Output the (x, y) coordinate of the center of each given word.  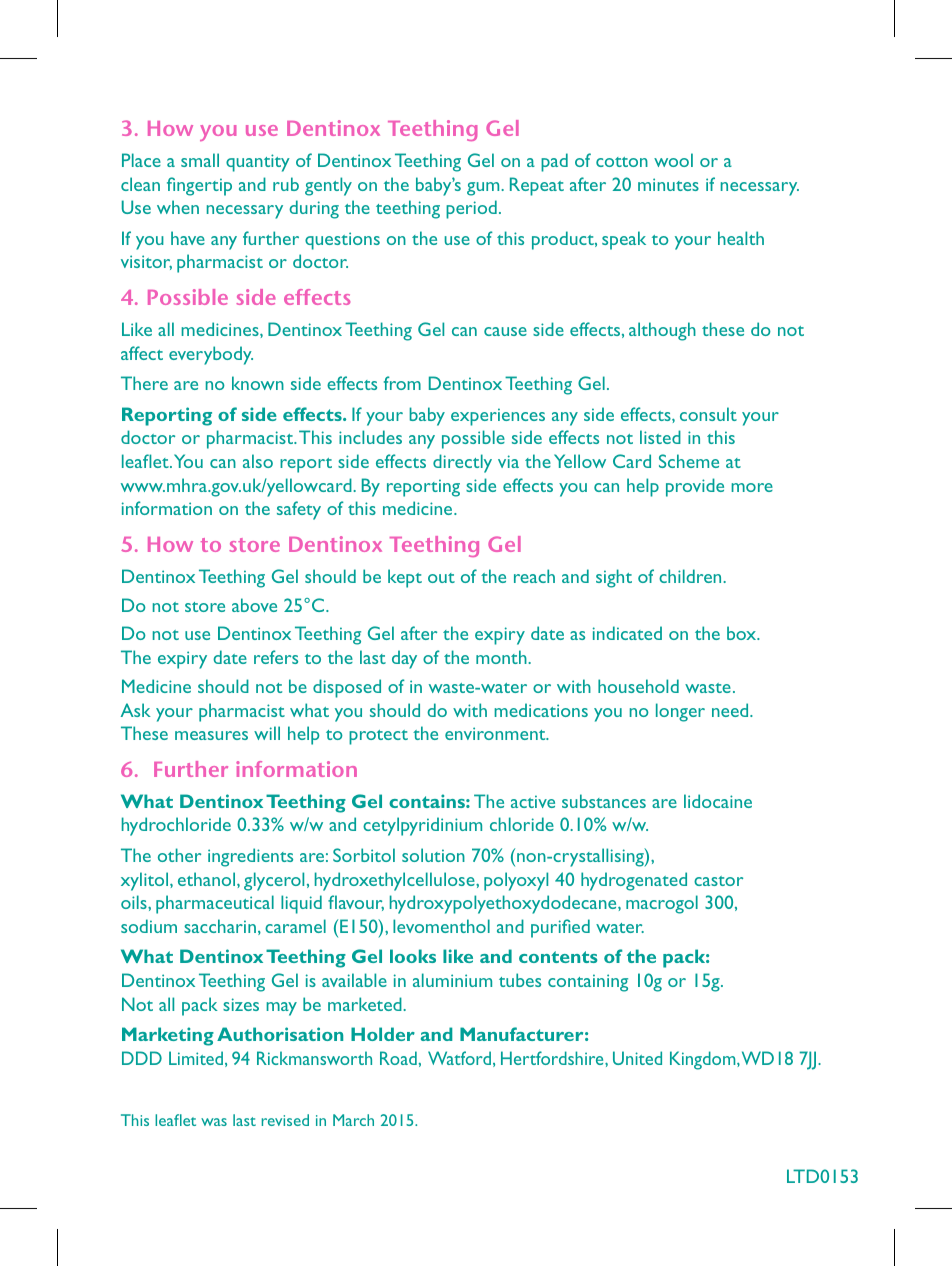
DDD (142, 1058)
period (471, 209)
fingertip (199, 186)
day (404, 659)
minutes (668, 184)
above (254, 605)
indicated (627, 633)
